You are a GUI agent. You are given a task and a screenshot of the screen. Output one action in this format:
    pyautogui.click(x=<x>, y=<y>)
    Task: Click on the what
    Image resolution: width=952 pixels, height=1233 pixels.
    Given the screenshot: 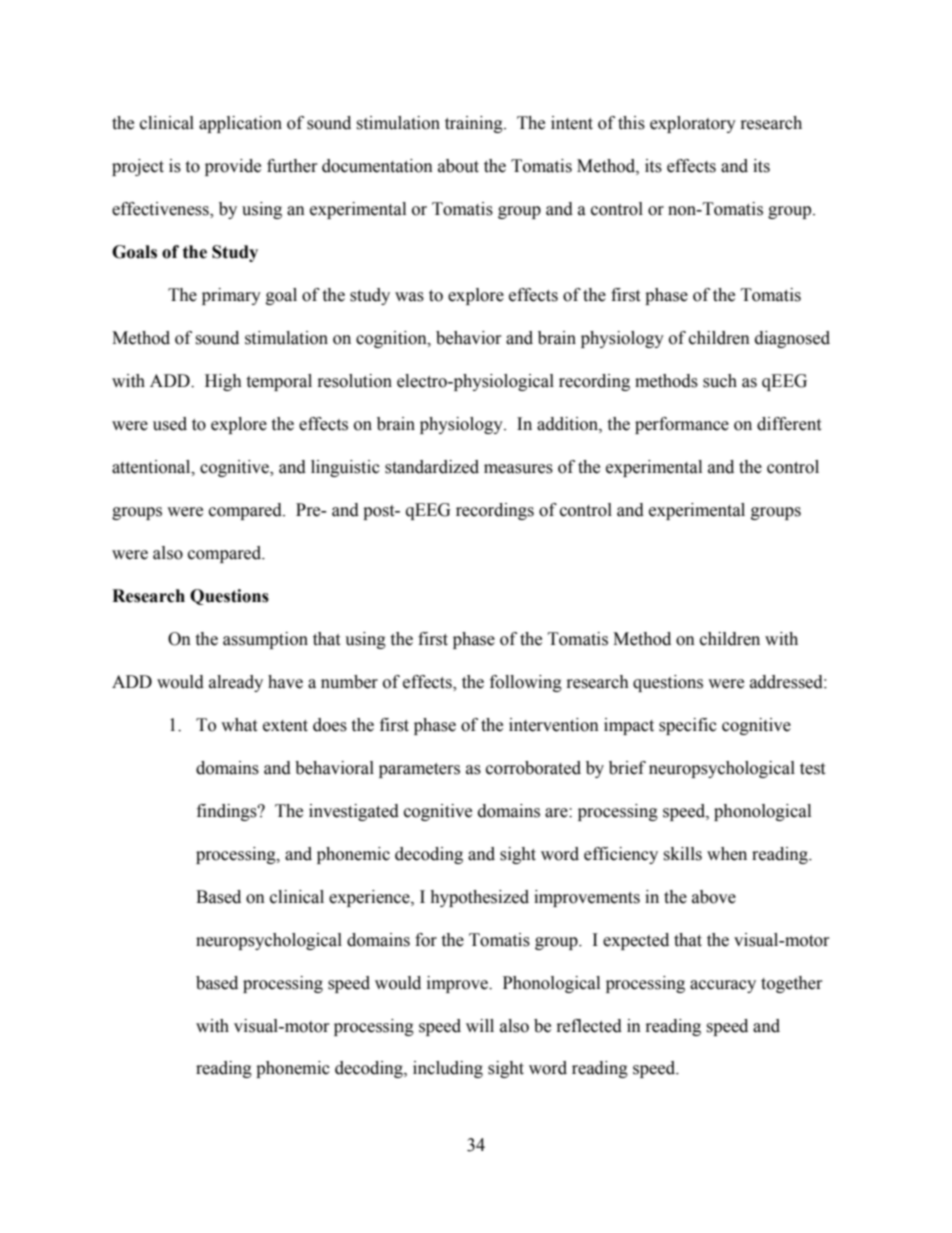 What is the action you would take?
    pyautogui.click(x=239, y=725)
